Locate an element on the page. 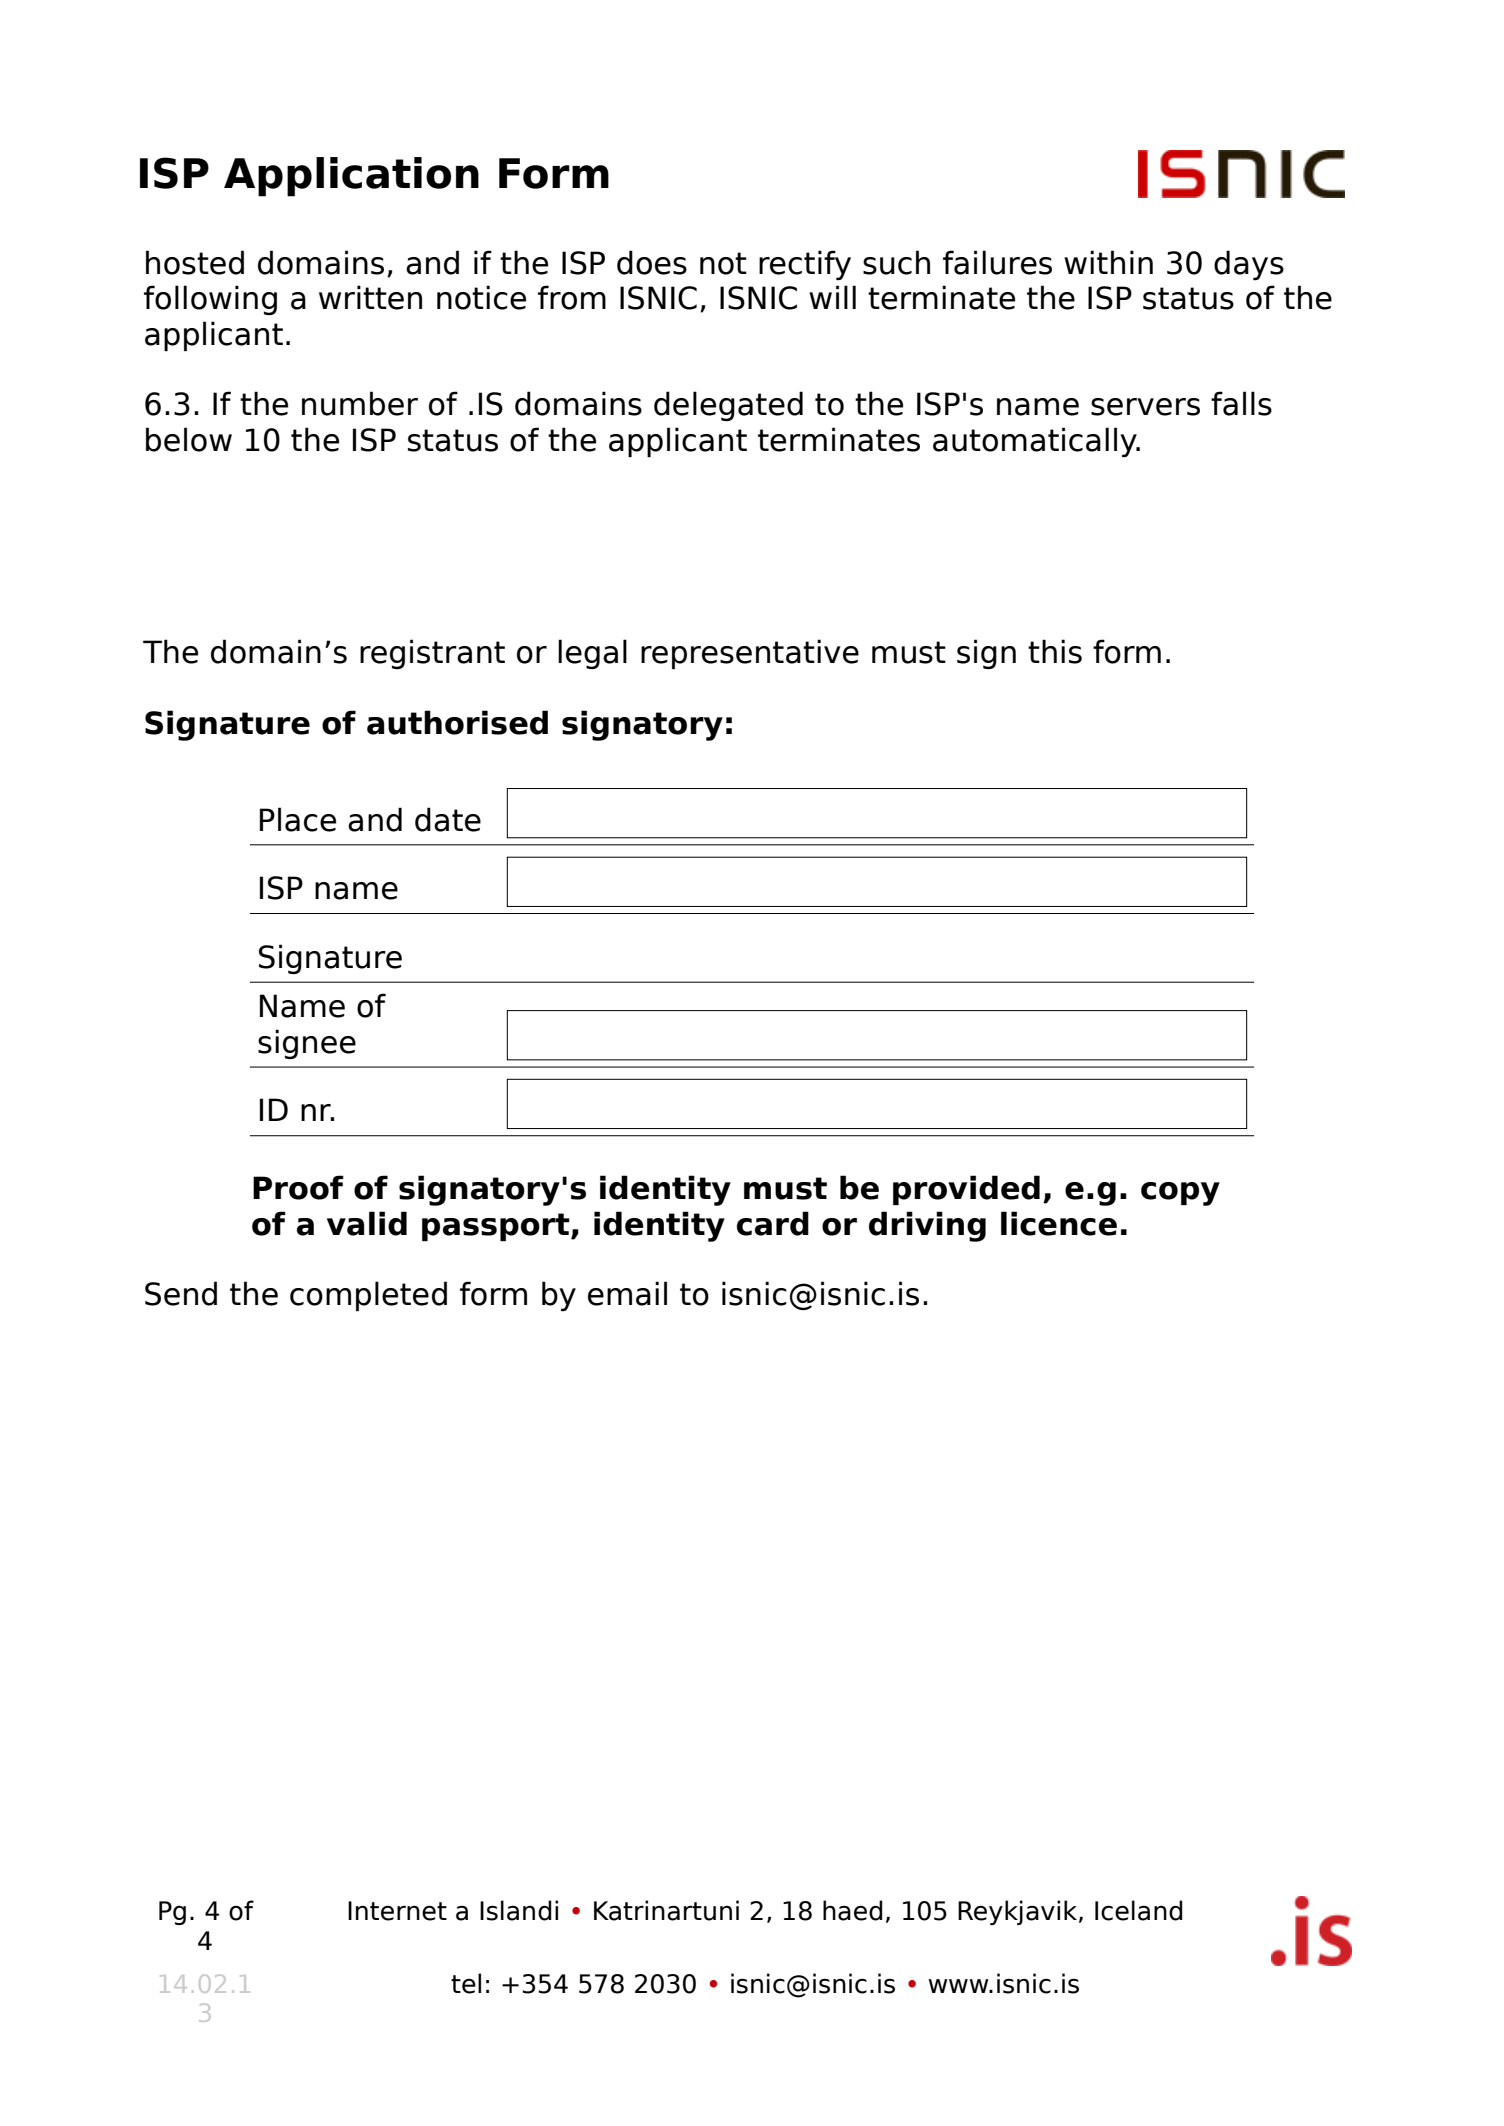  Application is located at coordinates (351, 177).
